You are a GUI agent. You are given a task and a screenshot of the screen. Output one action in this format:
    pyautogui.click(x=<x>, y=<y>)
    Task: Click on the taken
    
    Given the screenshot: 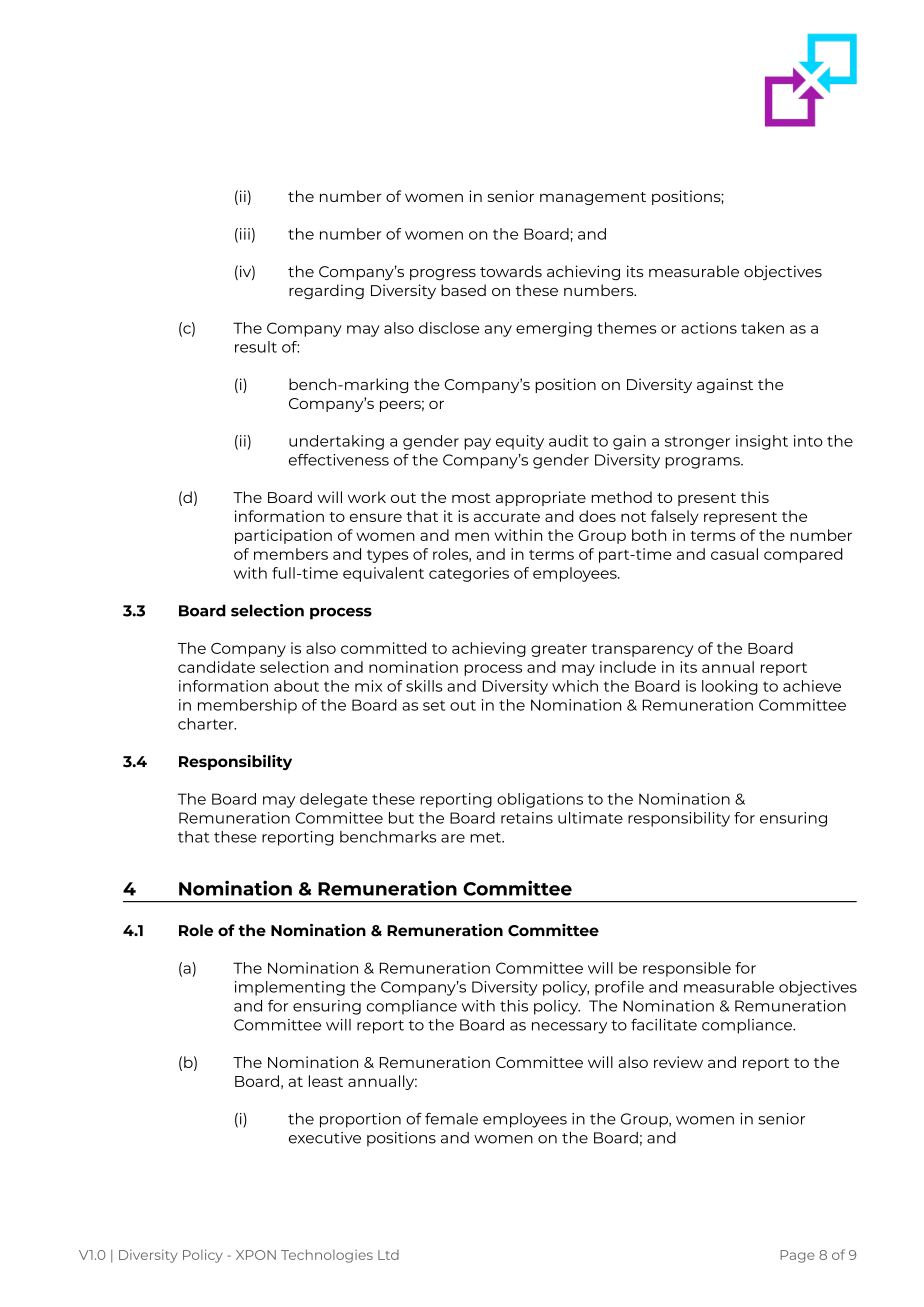 What is the action you would take?
    pyautogui.click(x=762, y=328)
